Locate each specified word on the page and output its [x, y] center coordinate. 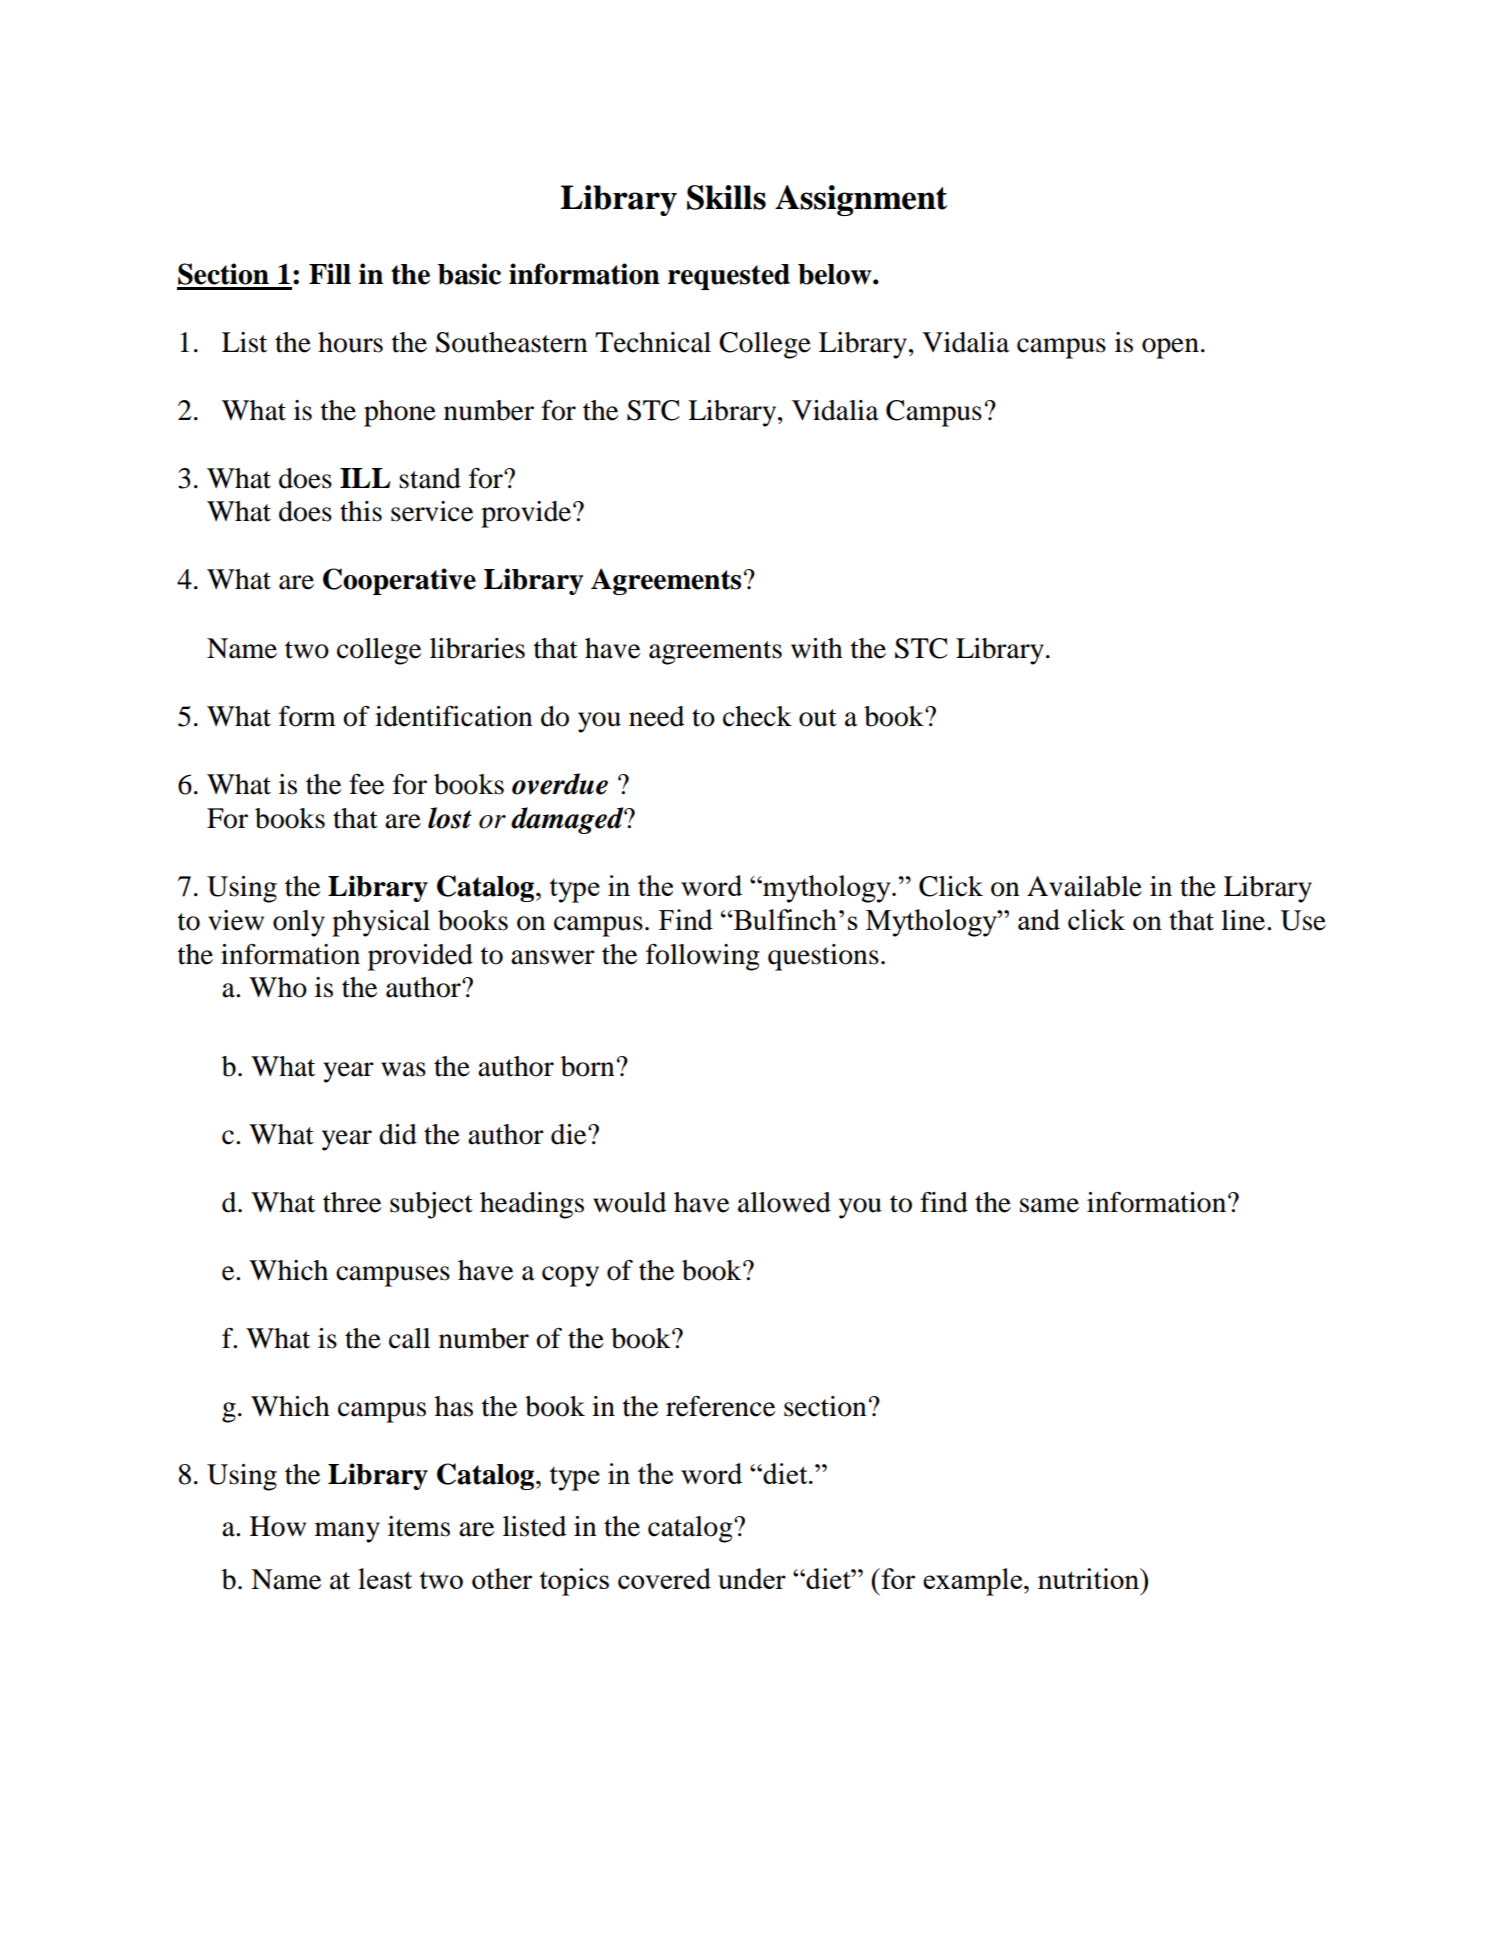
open [1170, 348]
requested [729, 277]
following [703, 957]
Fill [330, 273]
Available [1084, 886]
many [347, 1532]
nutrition [1090, 1578]
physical [381, 923]
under [752, 1578]
